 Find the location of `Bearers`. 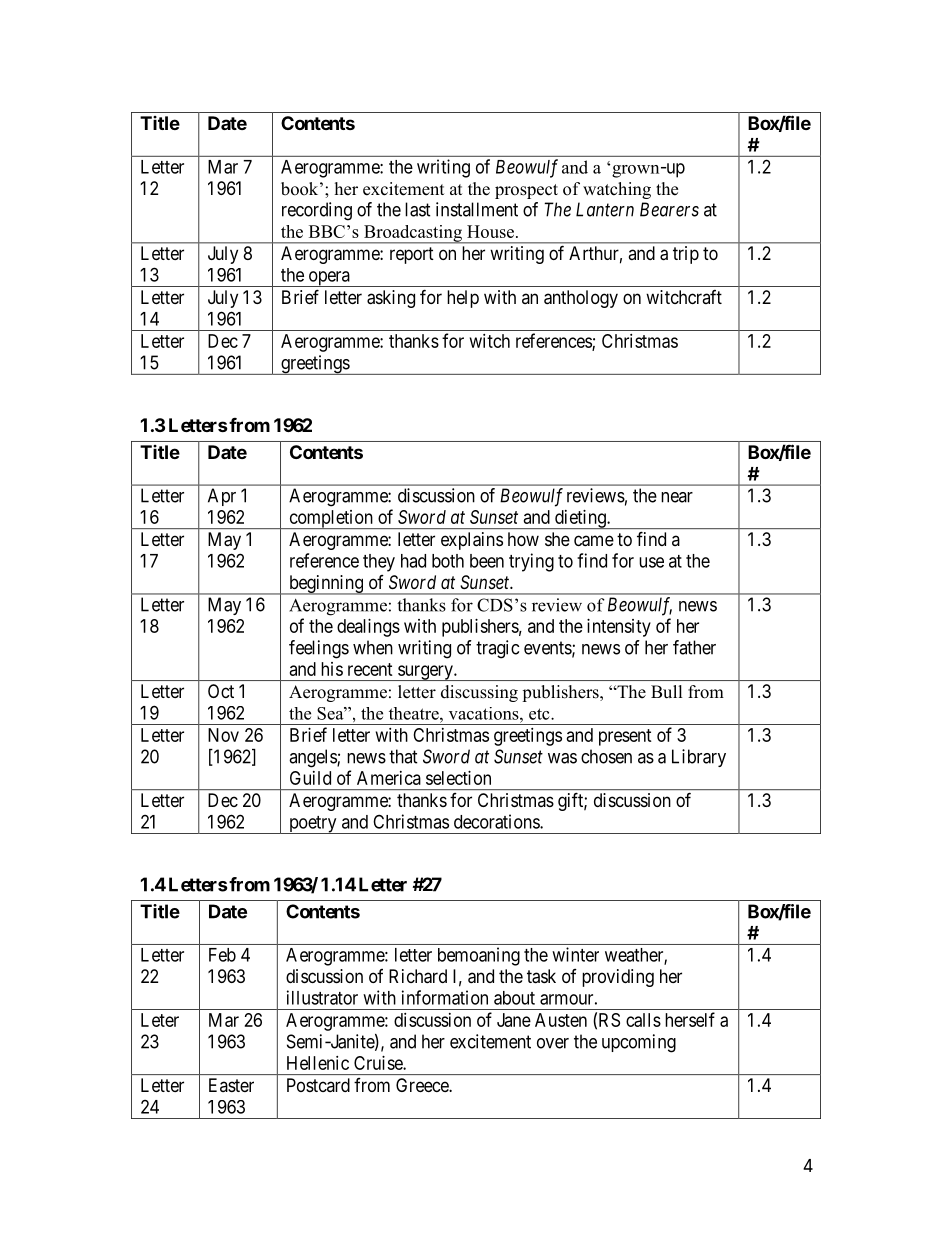

Bearers is located at coordinates (669, 209).
